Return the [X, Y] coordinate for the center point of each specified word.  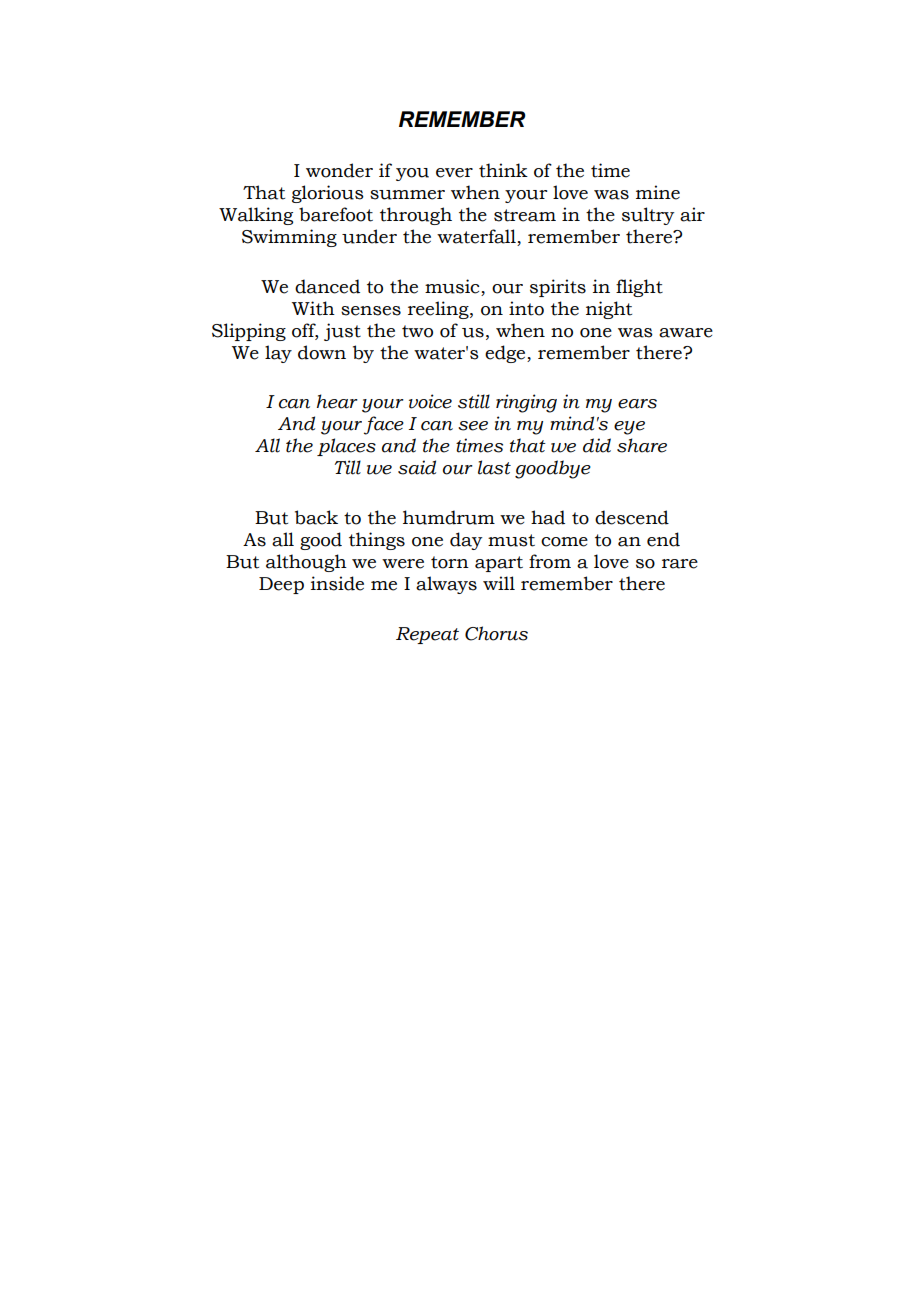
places [346, 447]
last [494, 467]
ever [454, 173]
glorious [328, 194]
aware [686, 333]
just [342, 332]
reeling [439, 310]
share [642, 445]
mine [658, 192]
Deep [281, 585]
